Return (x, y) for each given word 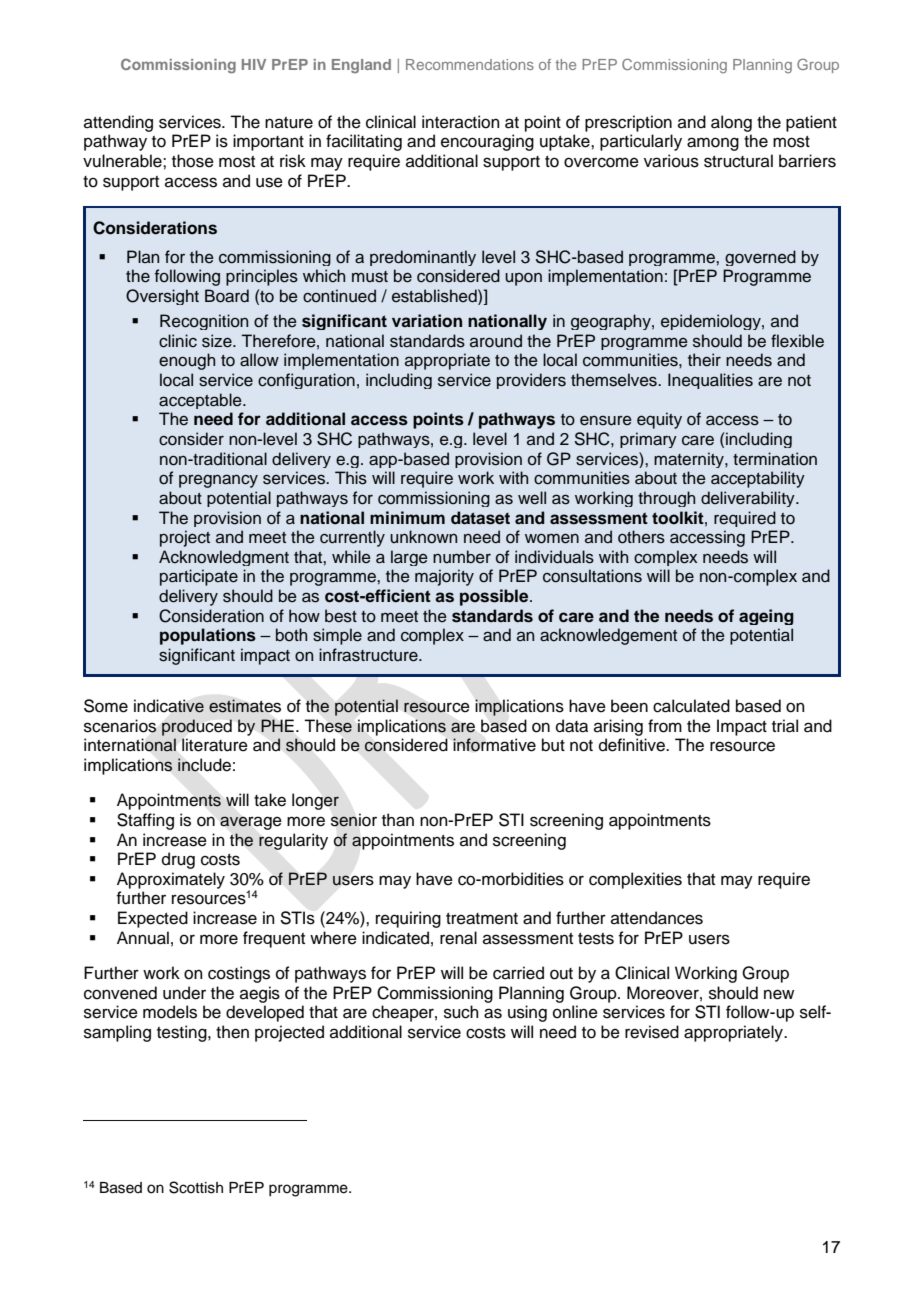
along (731, 123)
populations (208, 636)
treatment (482, 919)
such (461, 1012)
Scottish (196, 1187)
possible (495, 597)
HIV (254, 64)
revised (652, 1032)
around (496, 341)
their (704, 360)
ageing (766, 617)
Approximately (171, 880)
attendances (657, 918)
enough (187, 361)
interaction (461, 122)
